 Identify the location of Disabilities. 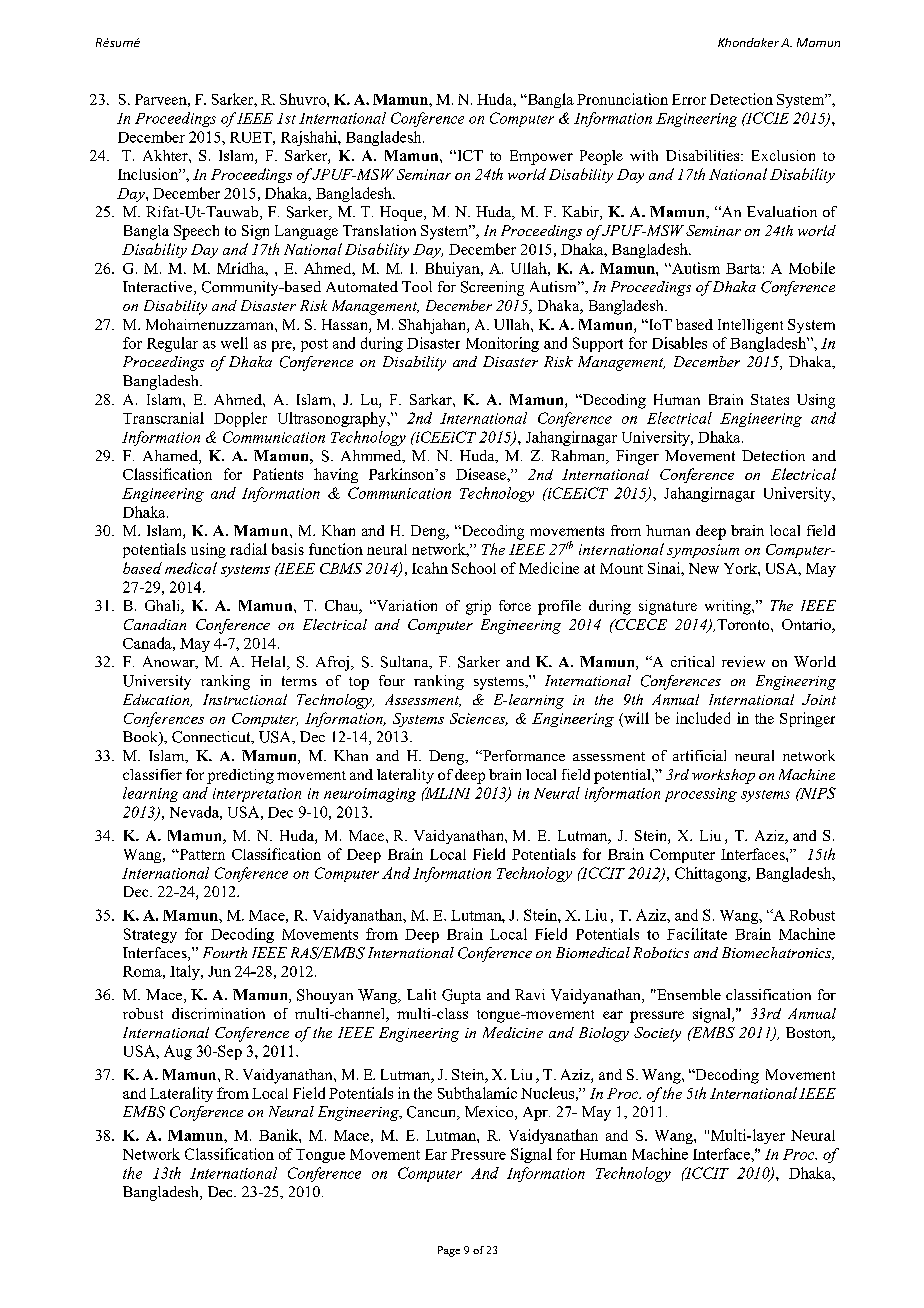
(704, 155).
